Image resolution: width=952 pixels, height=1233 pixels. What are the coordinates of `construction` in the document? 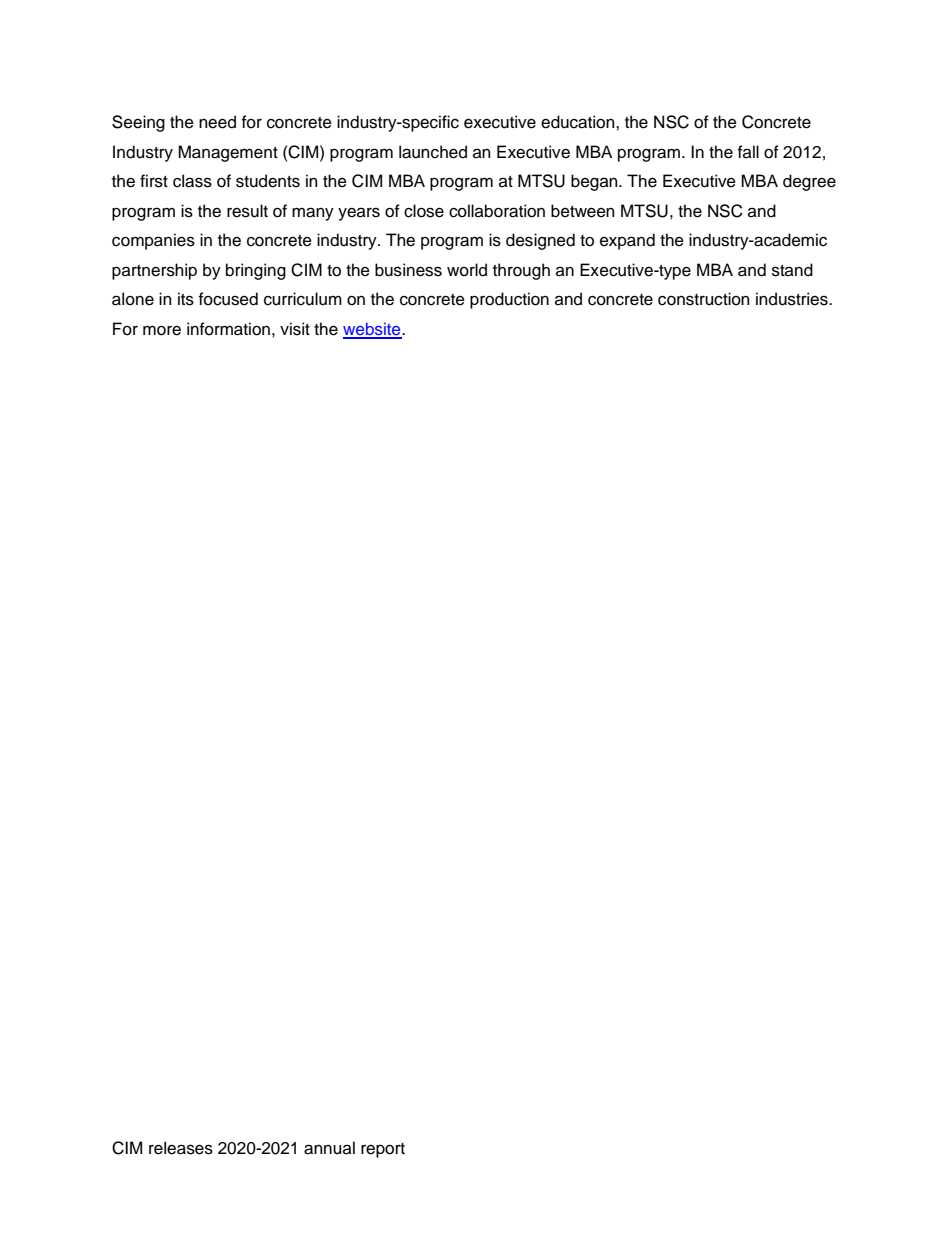 It's located at (704, 299).
